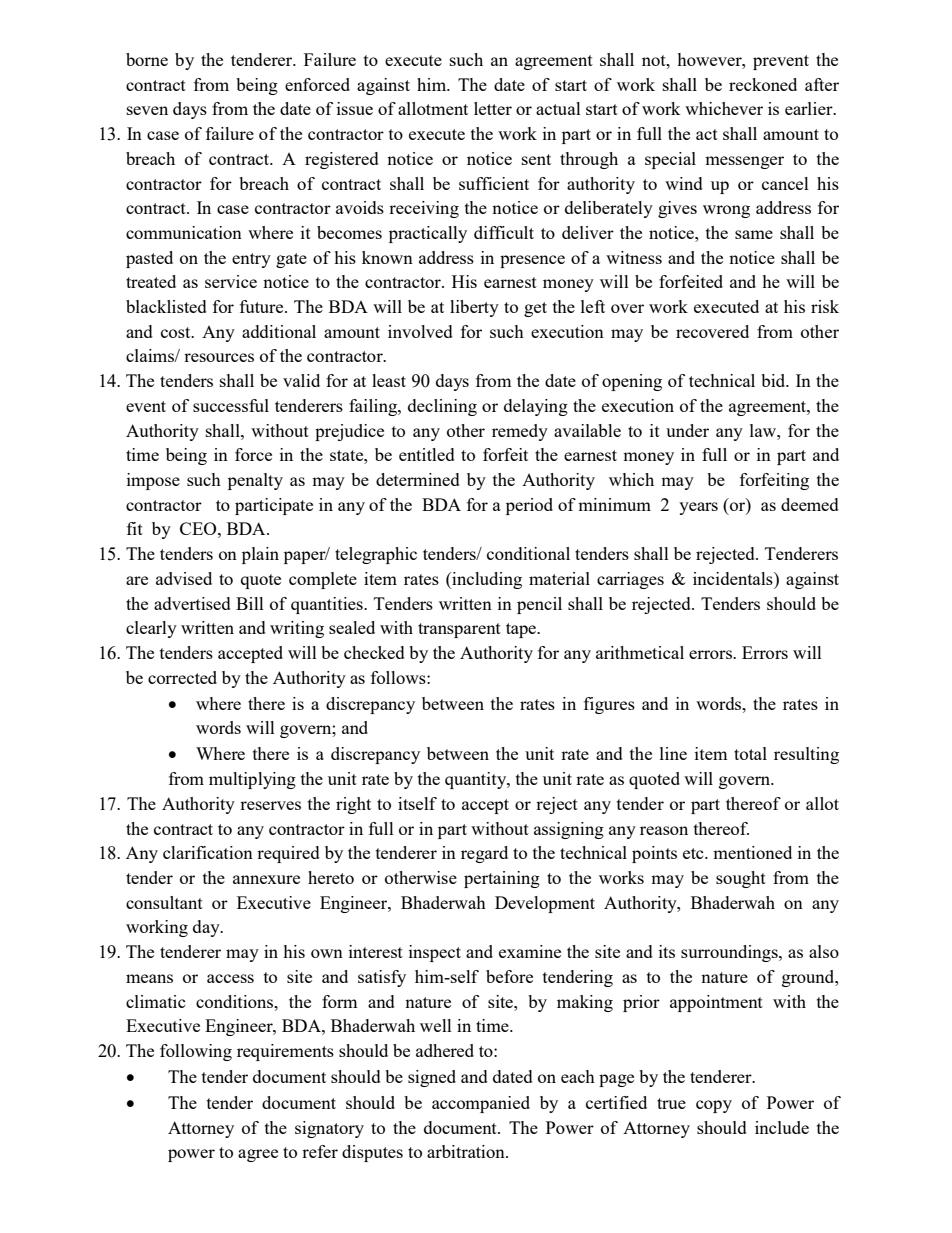  Describe the element at coordinates (219, 357) in the image. I see `resources` at that location.
